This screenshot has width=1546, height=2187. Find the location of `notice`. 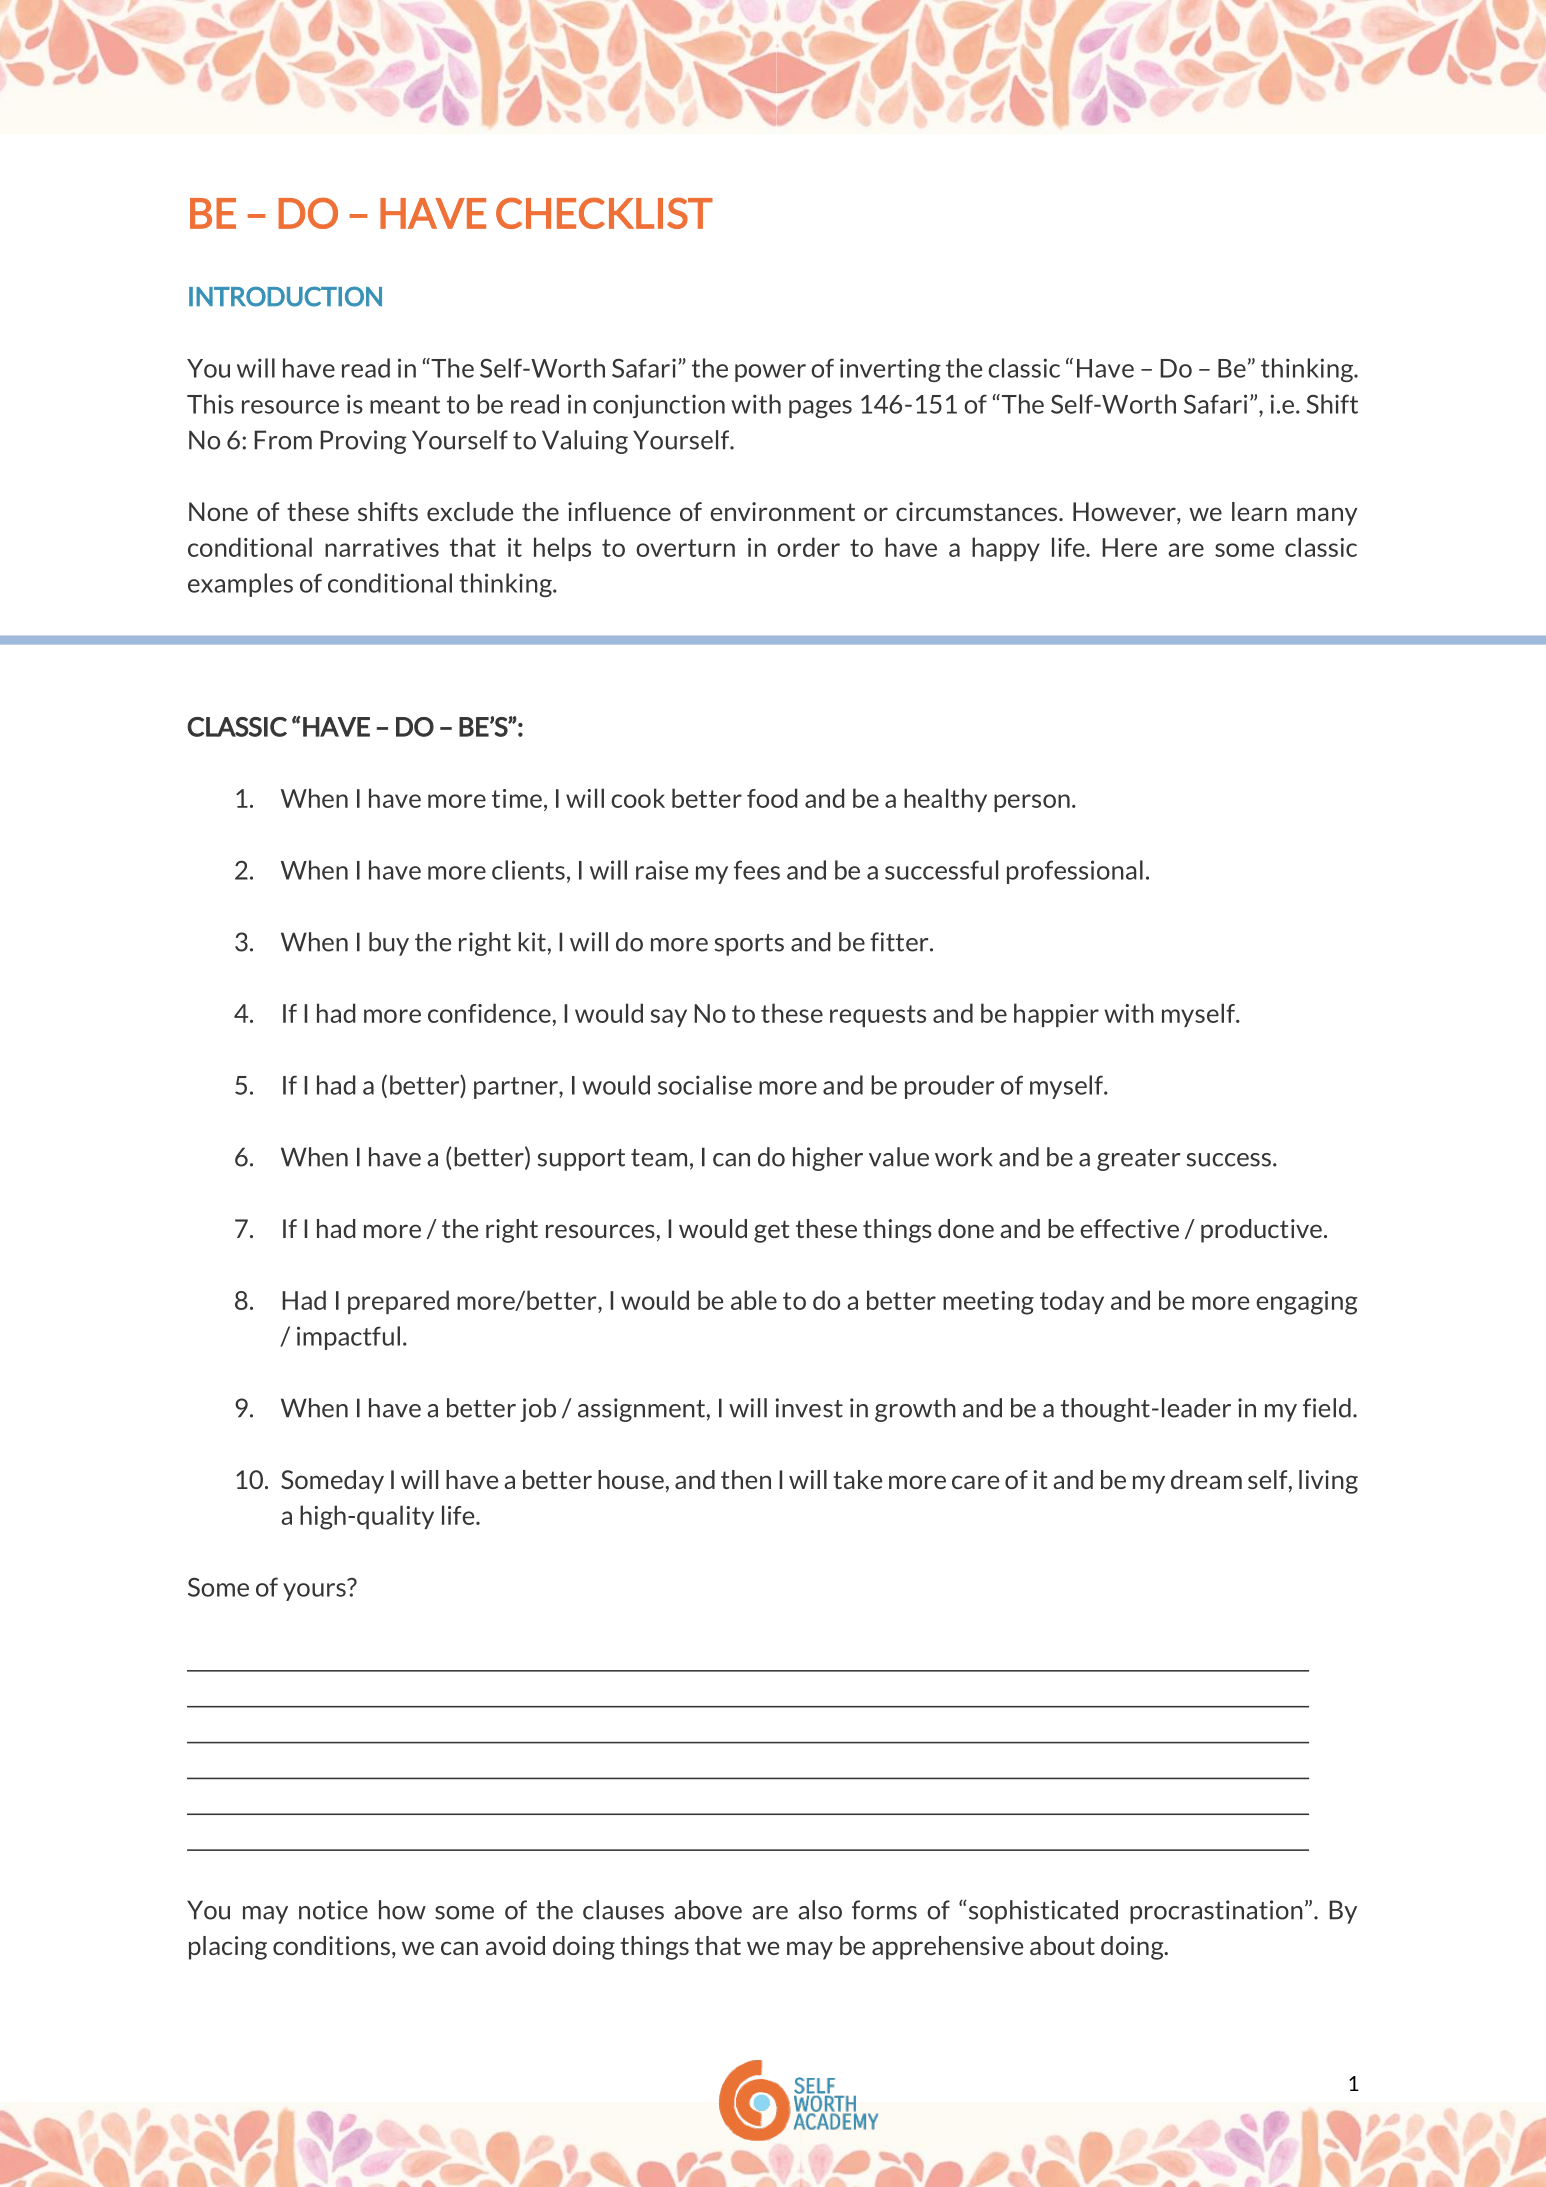

notice is located at coordinates (333, 1910).
